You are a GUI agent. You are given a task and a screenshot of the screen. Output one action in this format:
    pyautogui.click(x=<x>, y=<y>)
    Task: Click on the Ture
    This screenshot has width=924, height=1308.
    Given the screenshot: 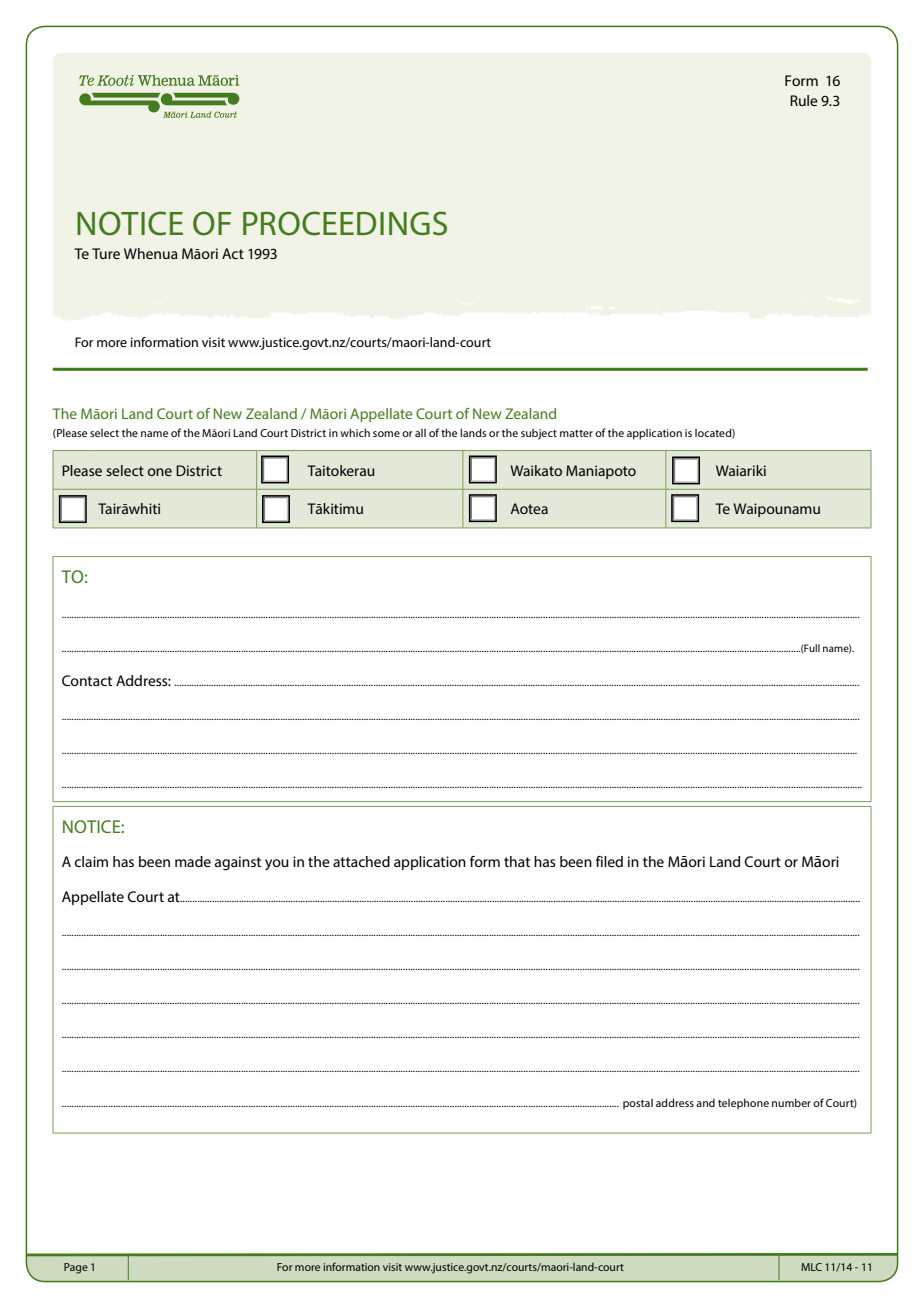 What is the action you would take?
    pyautogui.click(x=106, y=253)
